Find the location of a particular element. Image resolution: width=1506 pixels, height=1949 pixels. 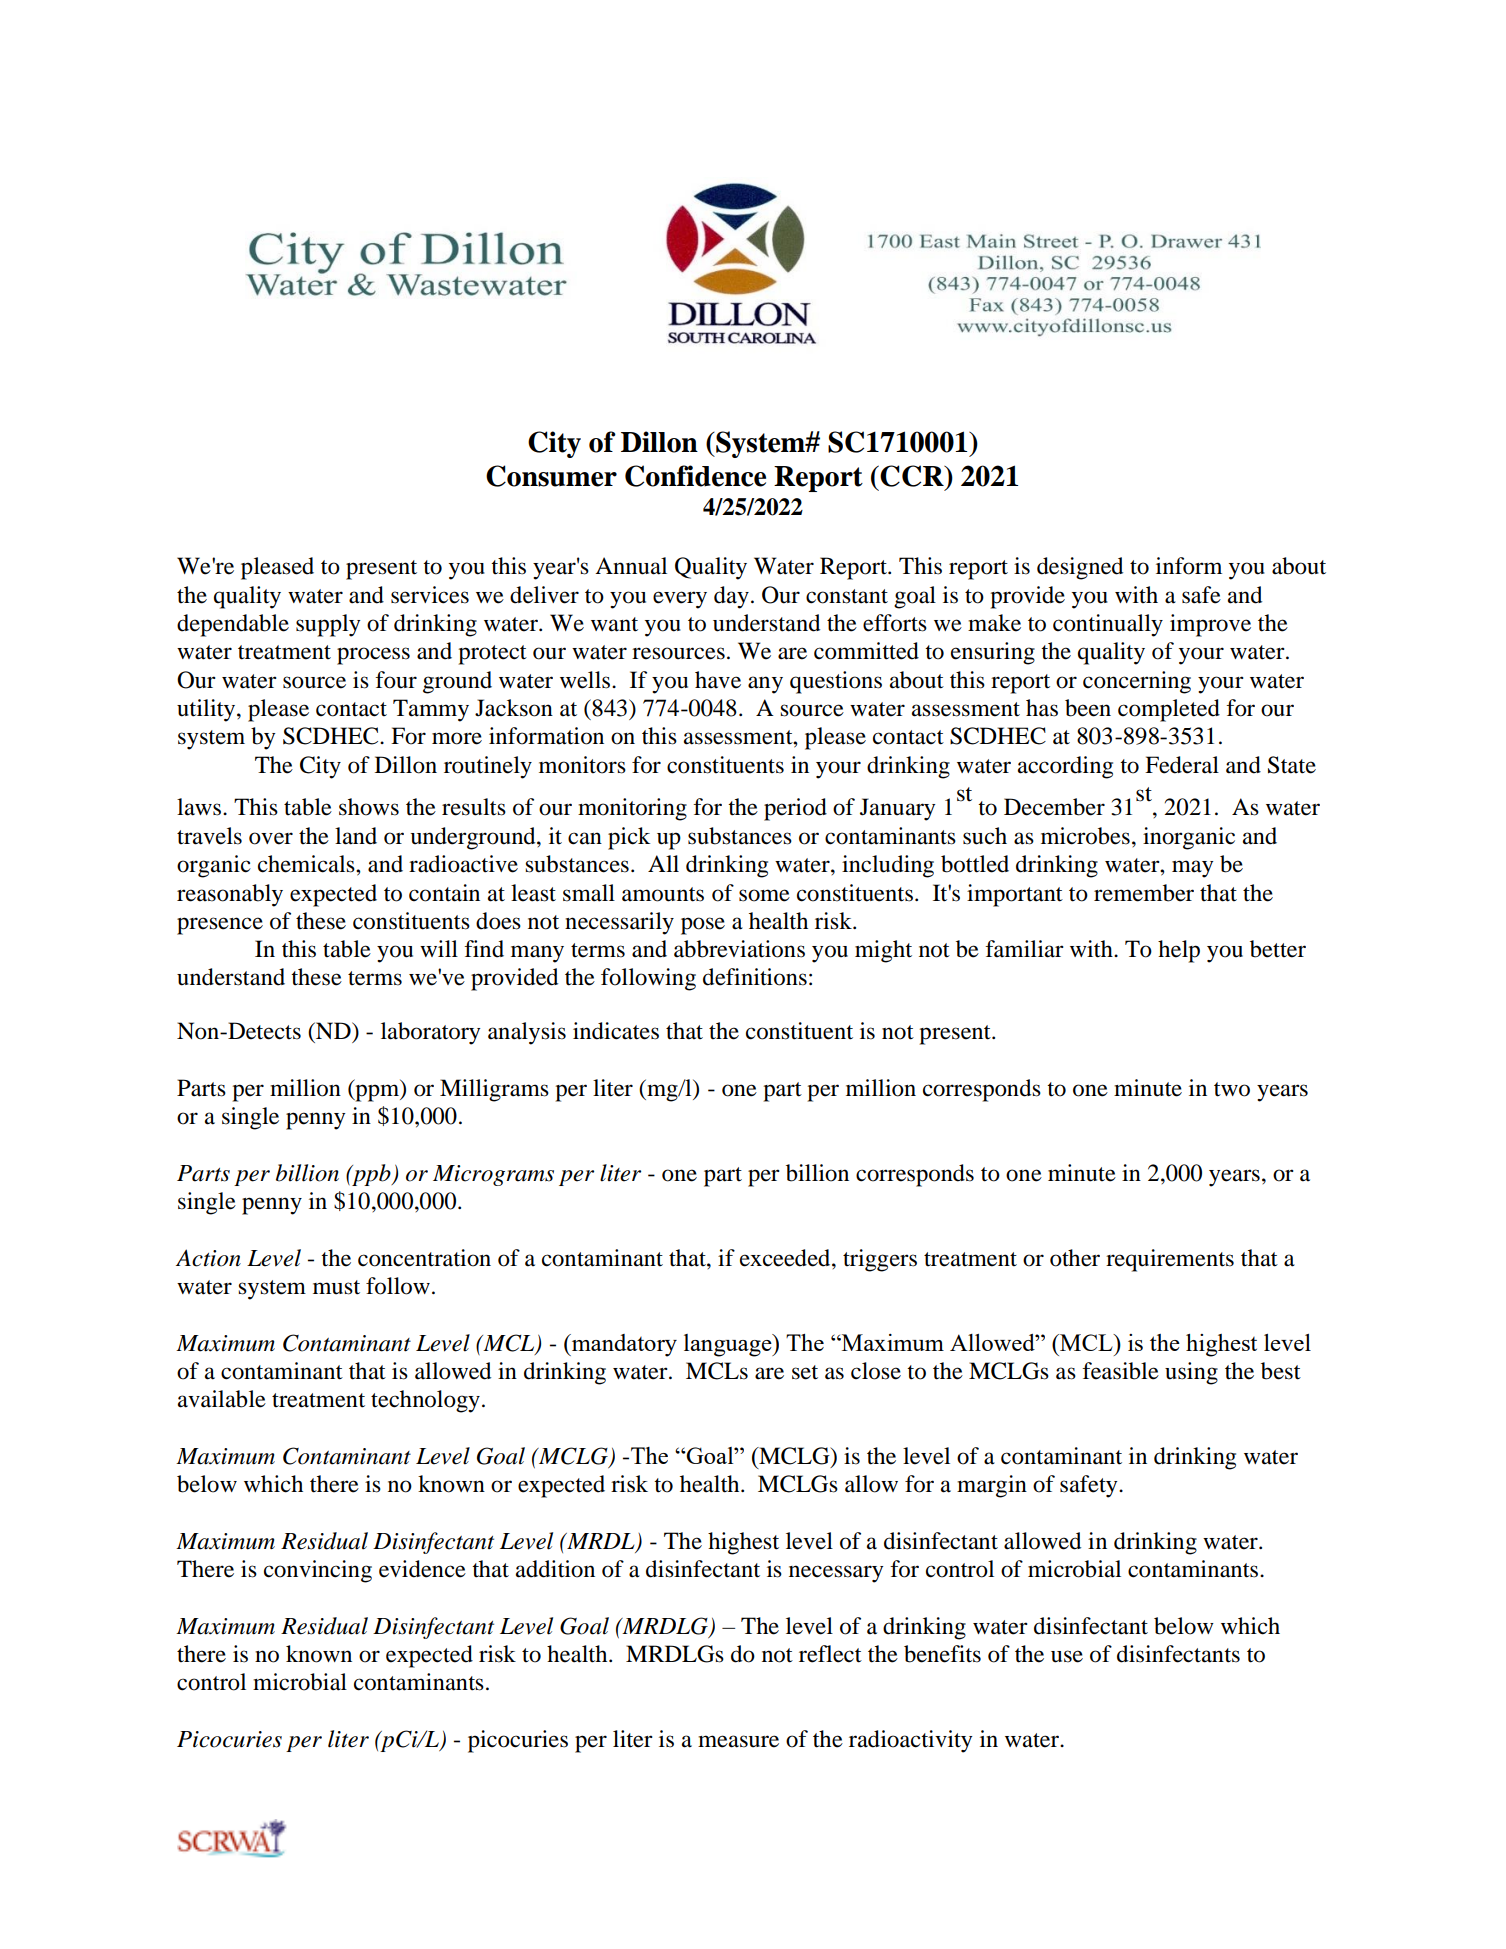

Confidence is located at coordinates (695, 476).
